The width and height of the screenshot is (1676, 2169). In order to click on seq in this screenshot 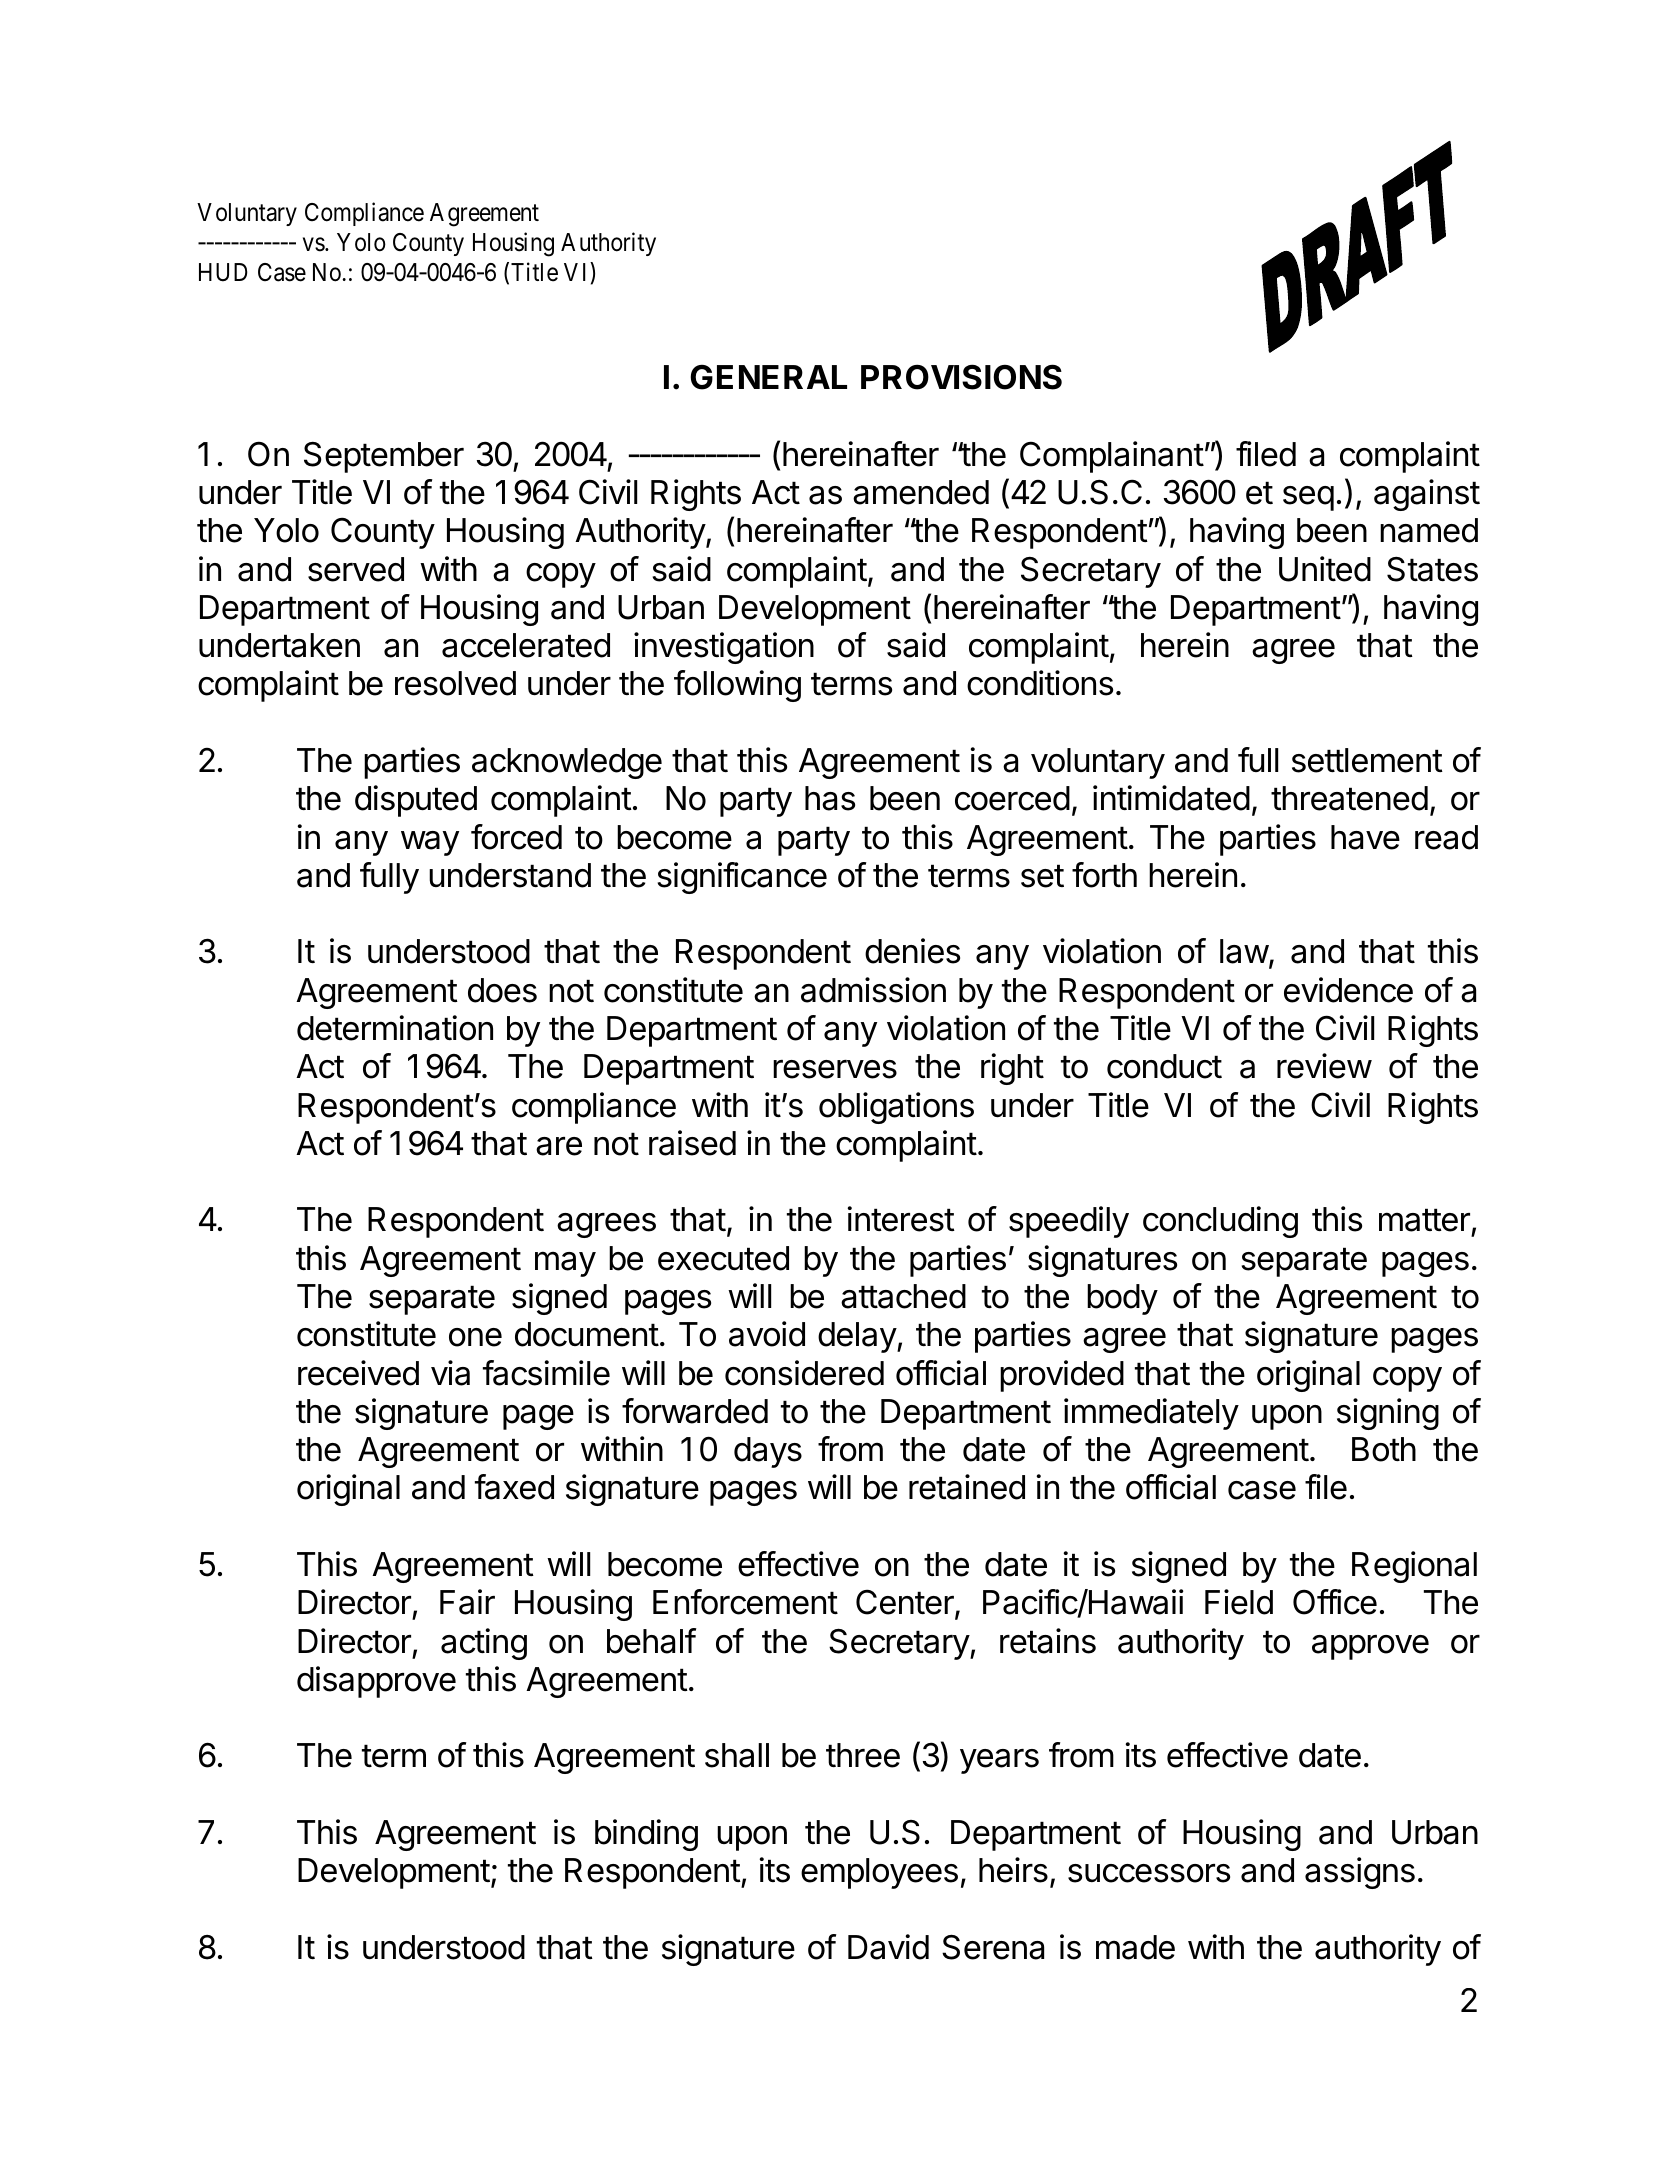, I will do `click(1308, 498)`.
